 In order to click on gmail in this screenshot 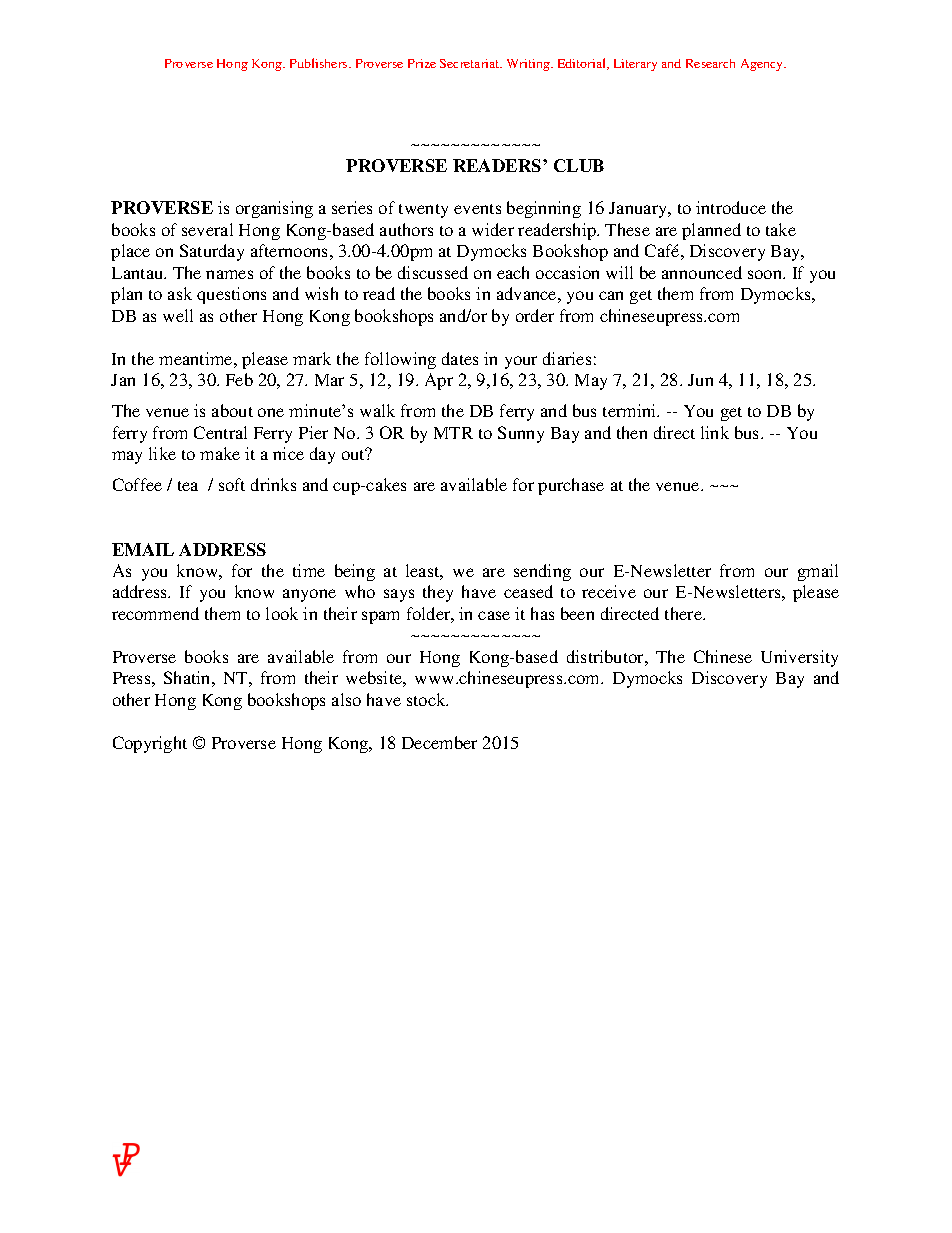, I will do `click(818, 572)`.
